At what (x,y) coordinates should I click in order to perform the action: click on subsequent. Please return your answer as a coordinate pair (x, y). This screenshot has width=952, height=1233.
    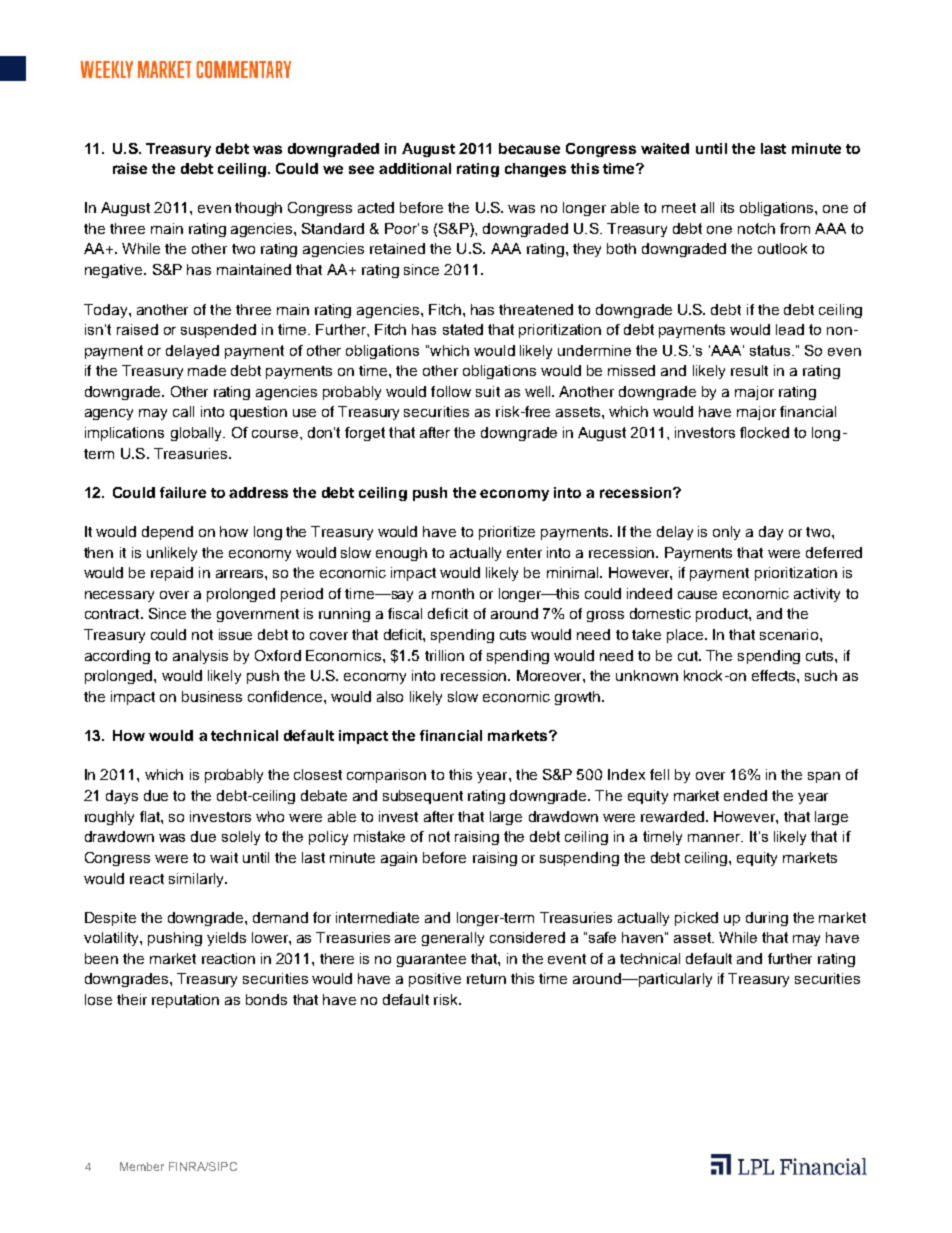
    Looking at the image, I should click on (423, 797).
